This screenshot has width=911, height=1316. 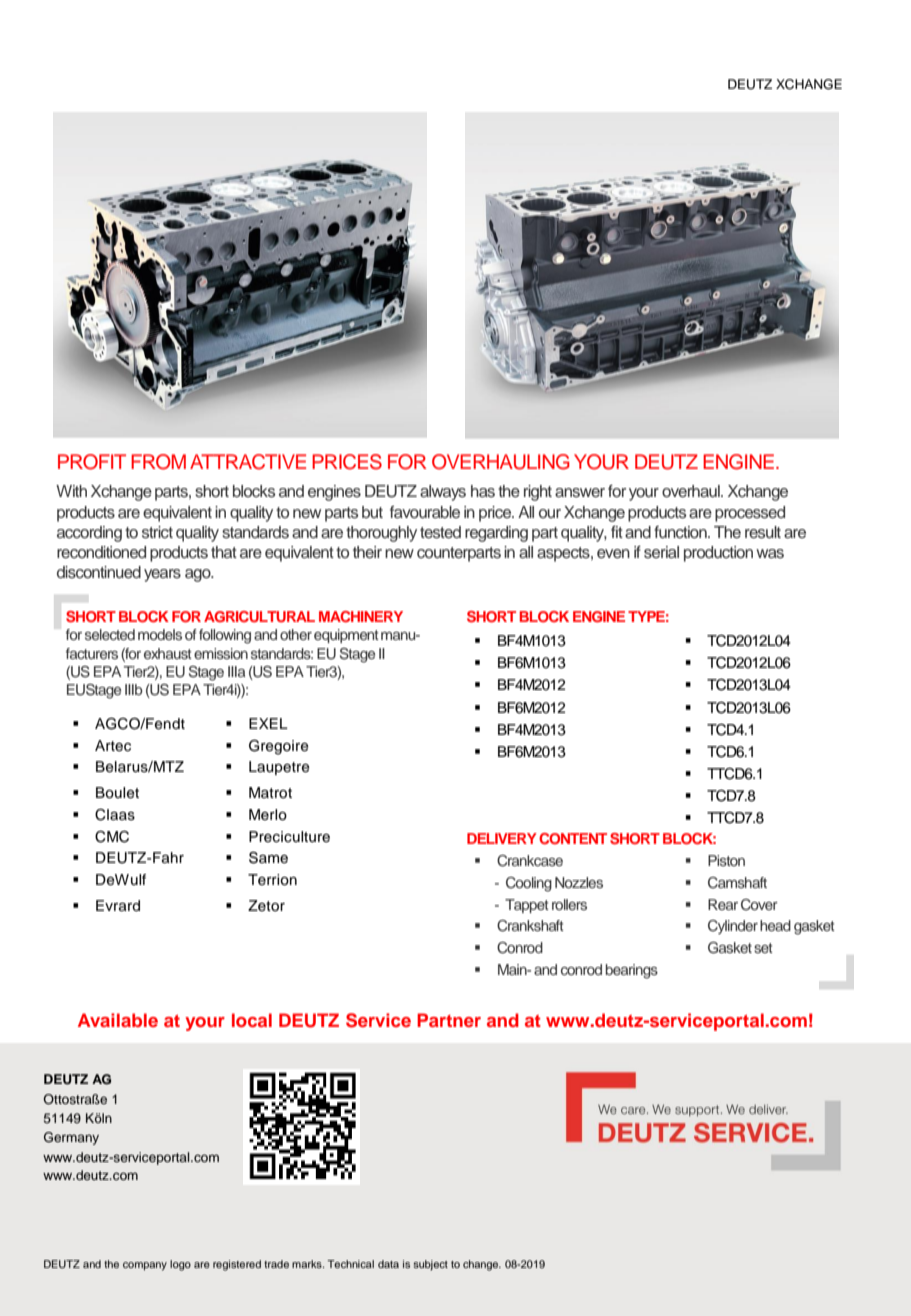 I want to click on DELIVERY, so click(x=502, y=838).
